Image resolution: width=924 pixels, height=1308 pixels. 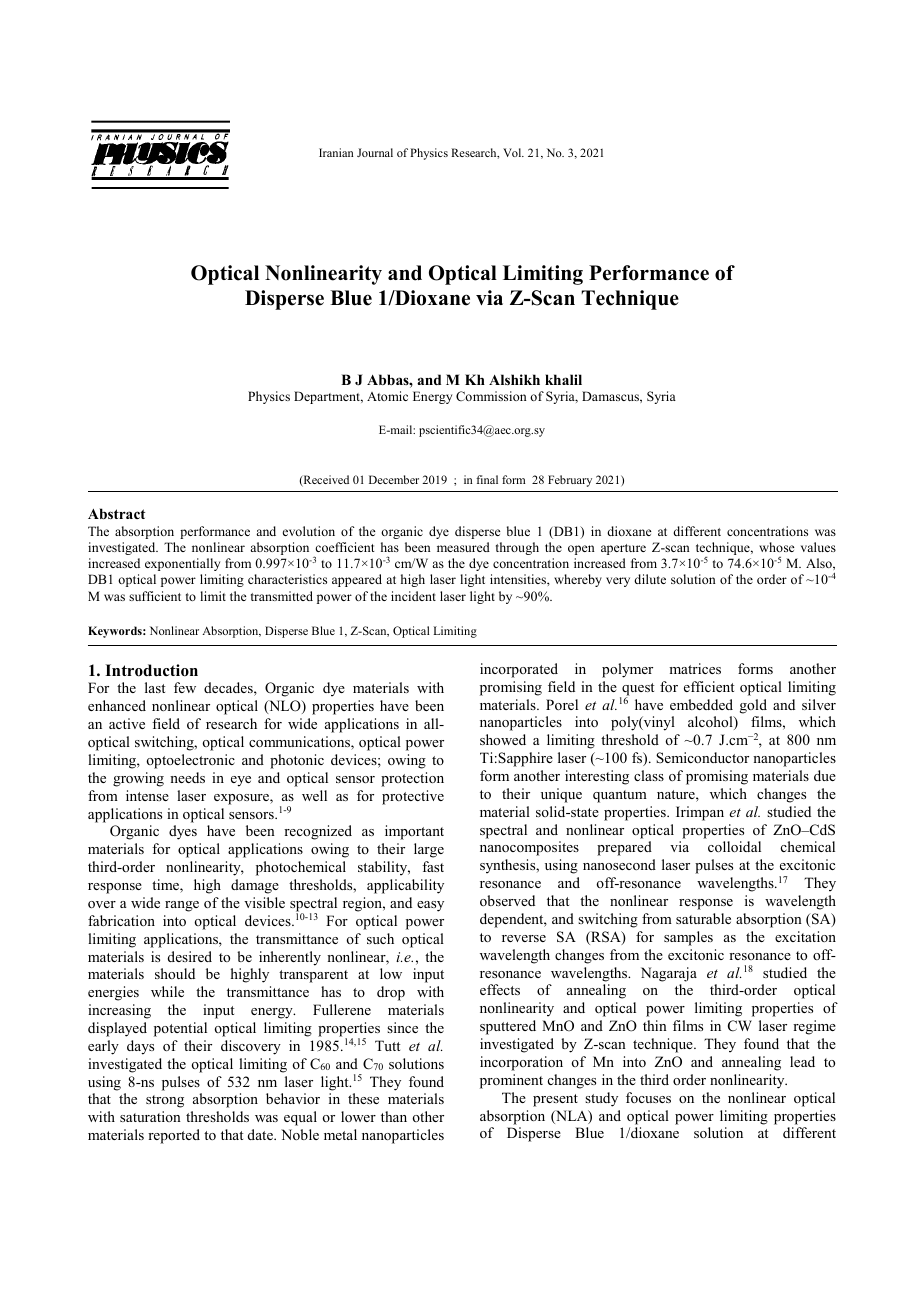 I want to click on incorporated, so click(x=519, y=670).
